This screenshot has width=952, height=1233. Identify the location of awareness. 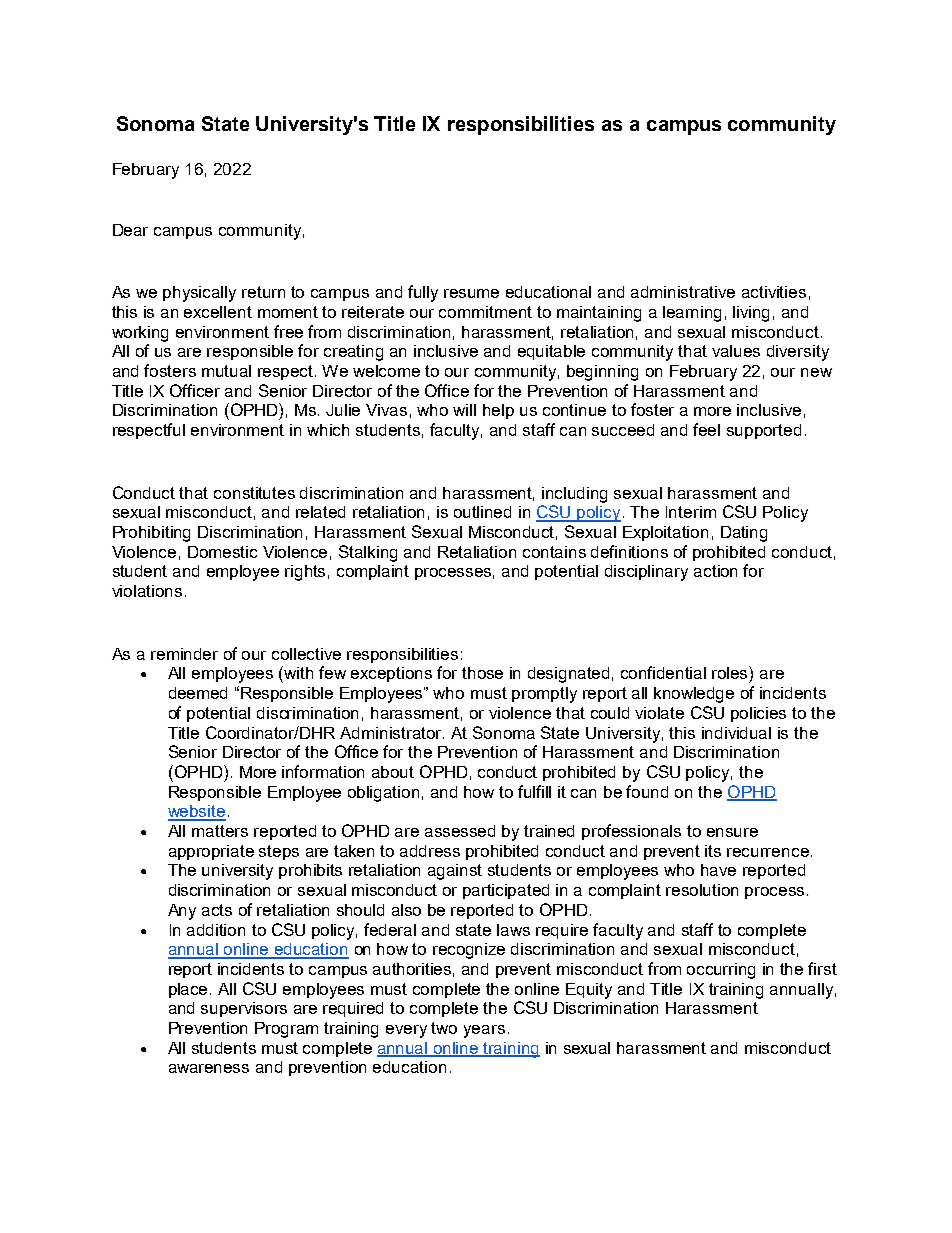
(209, 1068).
